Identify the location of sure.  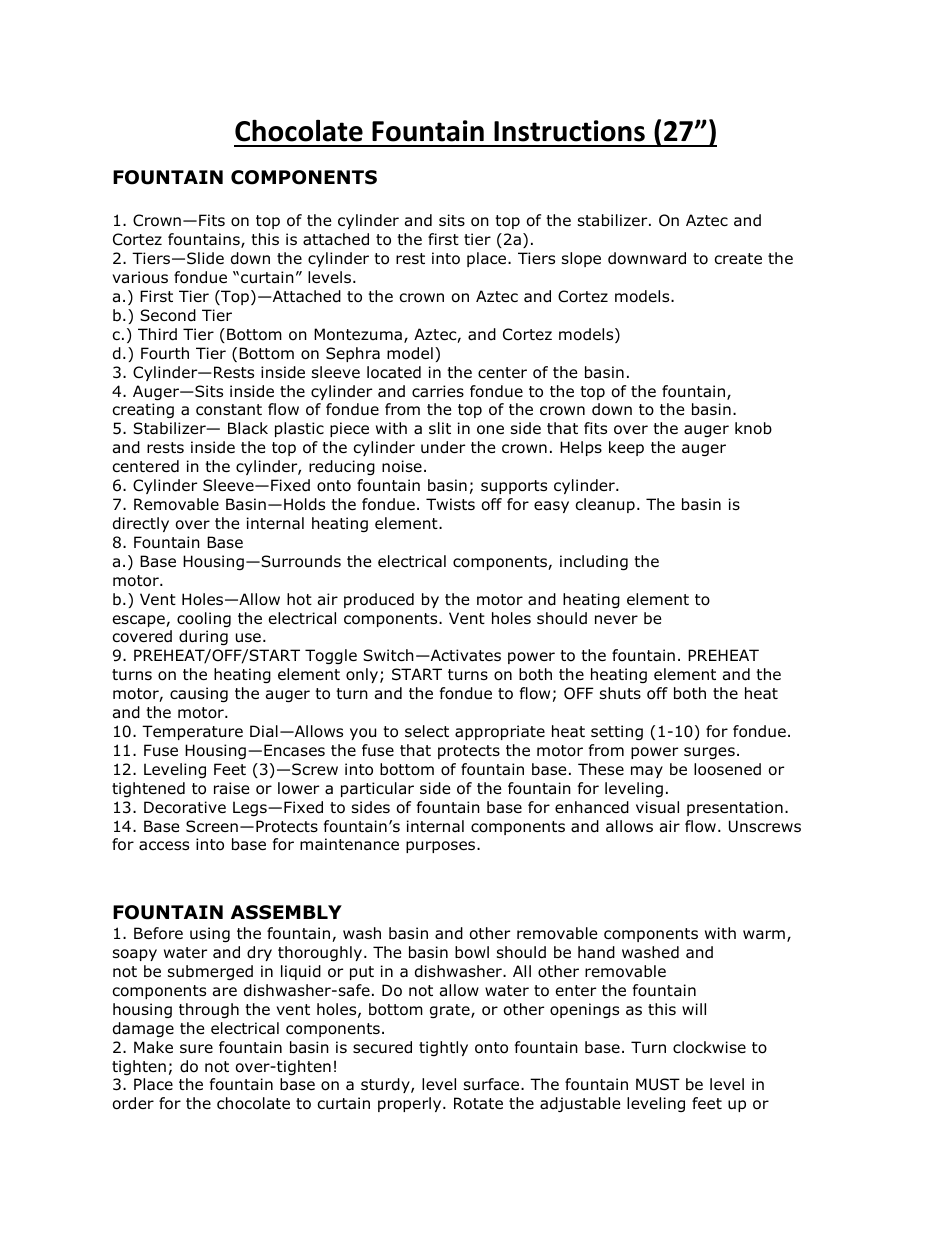
(196, 1049).
